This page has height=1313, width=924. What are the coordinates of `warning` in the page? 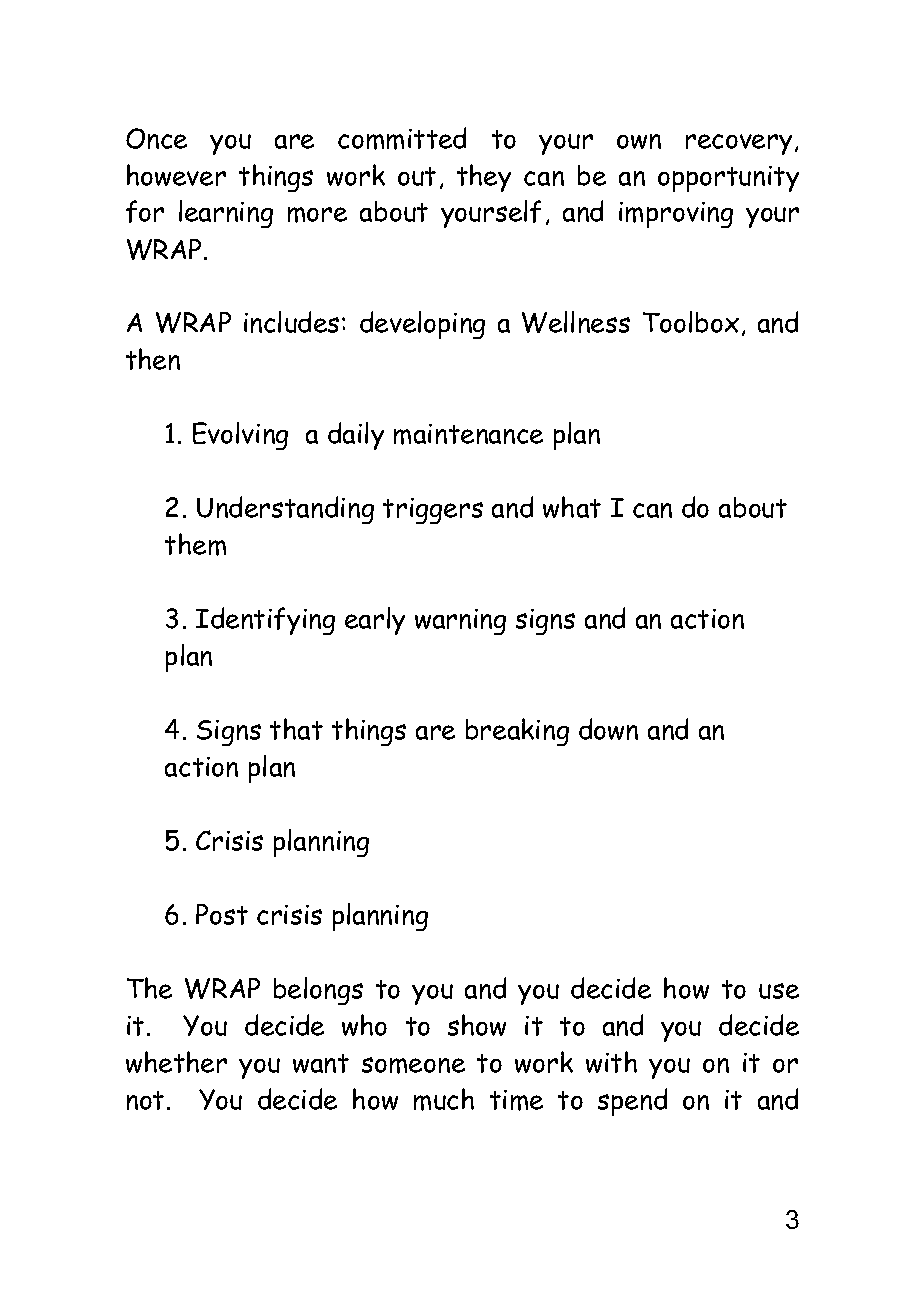 It's located at (460, 622).
